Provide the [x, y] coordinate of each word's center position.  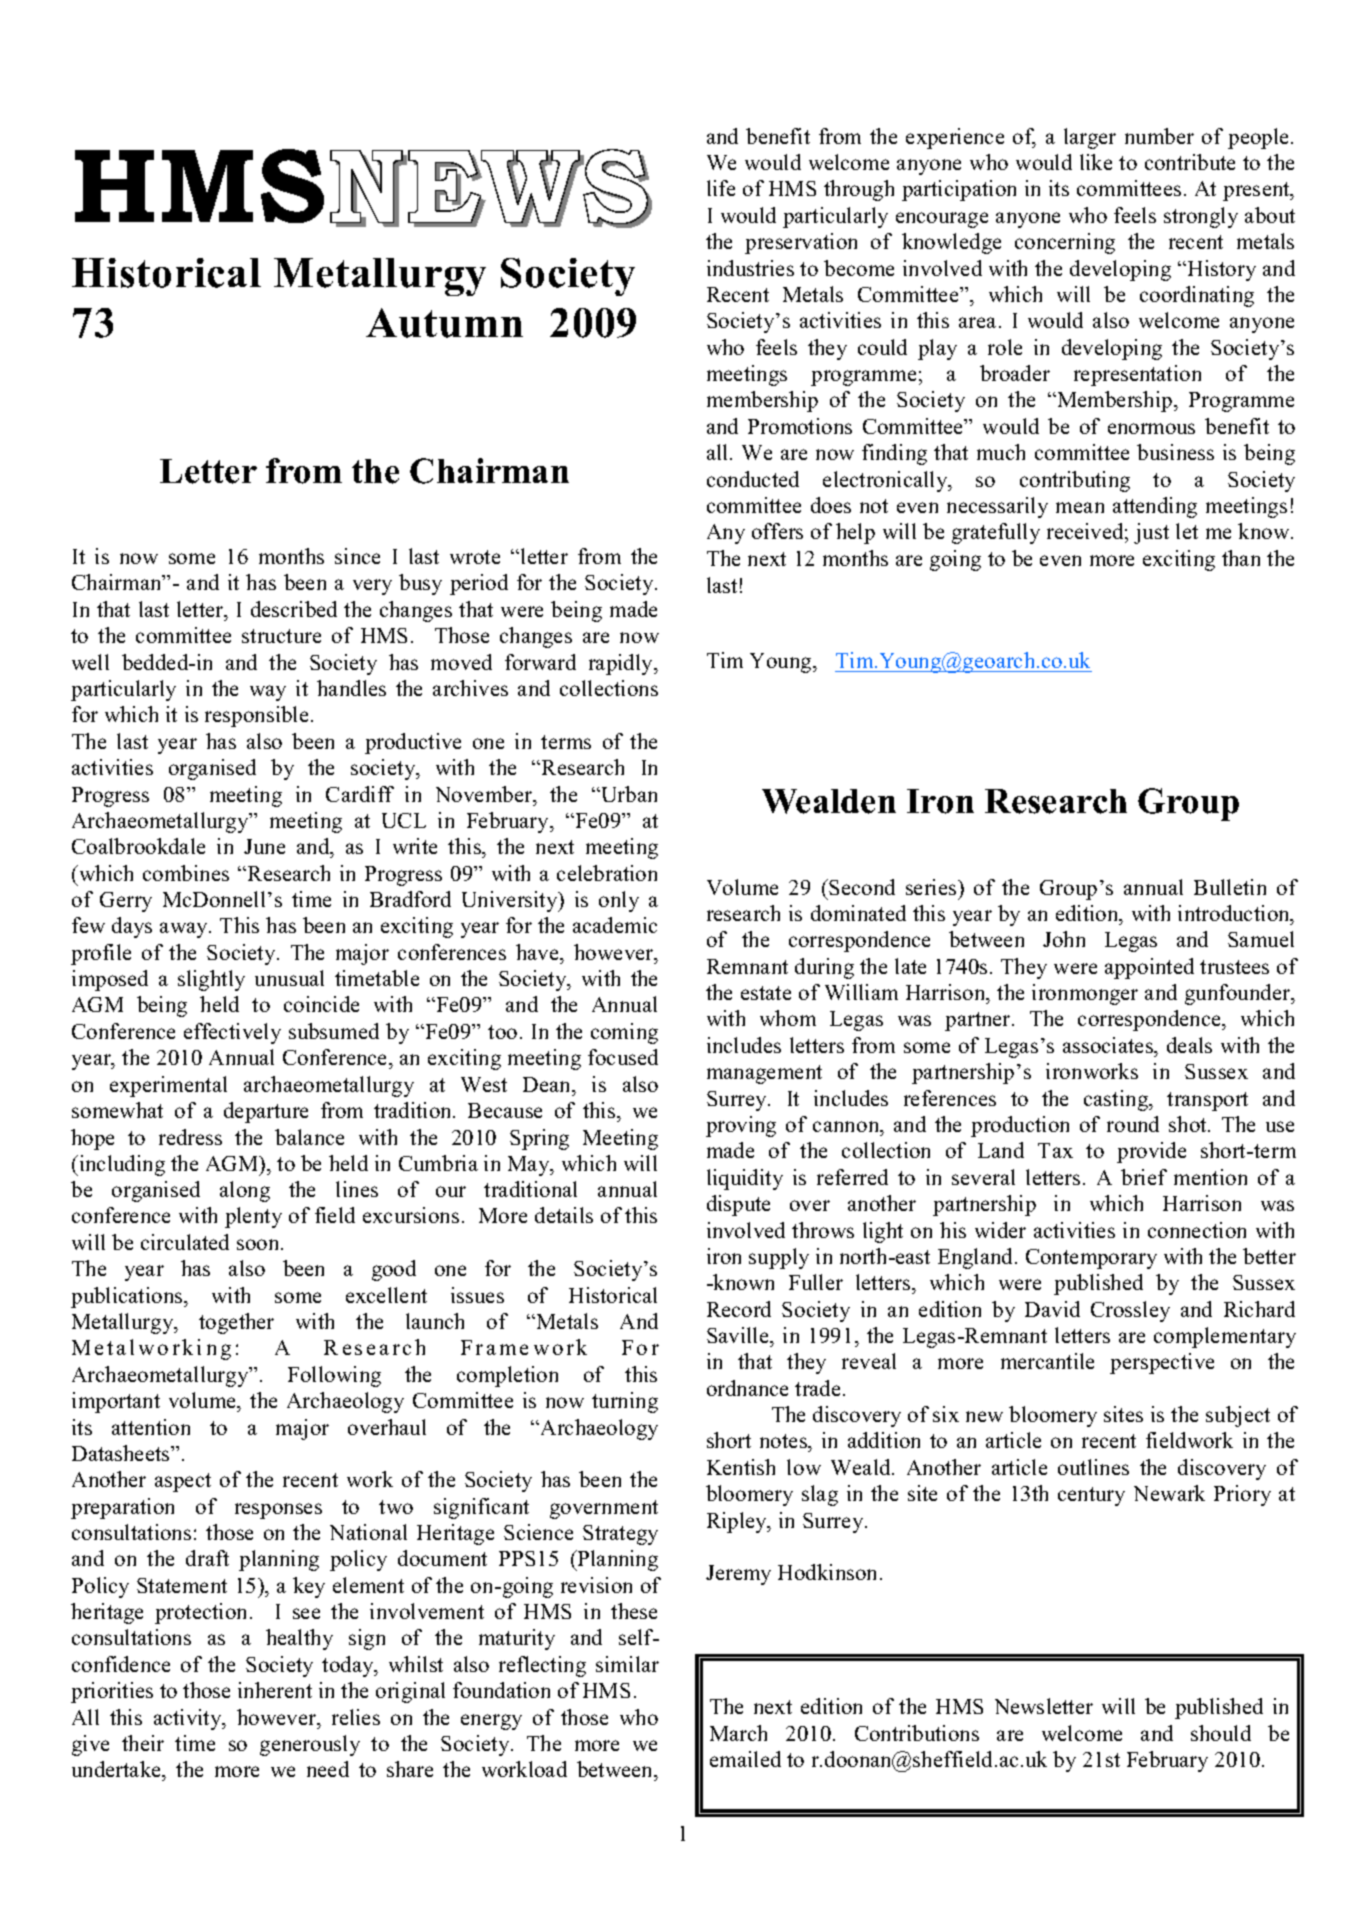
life [721, 188]
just [1151, 533]
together [236, 1323]
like [1096, 162]
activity [189, 1719]
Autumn [444, 323]
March [738, 1733]
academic [615, 925]
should [1221, 1733]
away [185, 930]
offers [777, 531]
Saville [739, 1335]
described [294, 609]
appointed [1149, 968]
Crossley [1130, 1311]
